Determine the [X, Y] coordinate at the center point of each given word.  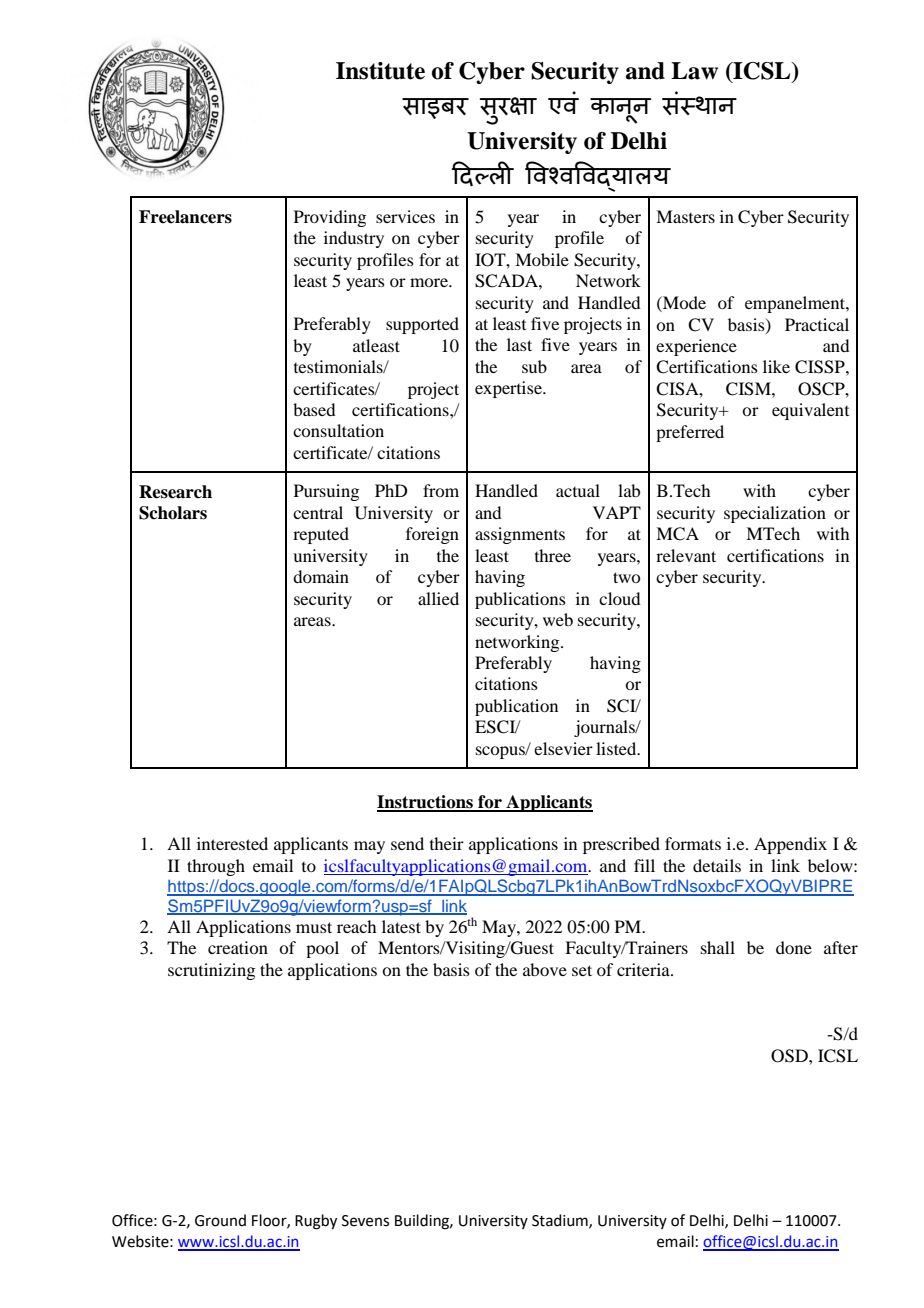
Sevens [365, 1221]
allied [438, 598]
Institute [380, 71]
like [776, 366]
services [405, 216]
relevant [686, 555]
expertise [509, 389]
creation [238, 947]
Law [694, 71]
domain [321, 576]
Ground [220, 1220]
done [794, 947]
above [545, 969]
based [314, 409]
